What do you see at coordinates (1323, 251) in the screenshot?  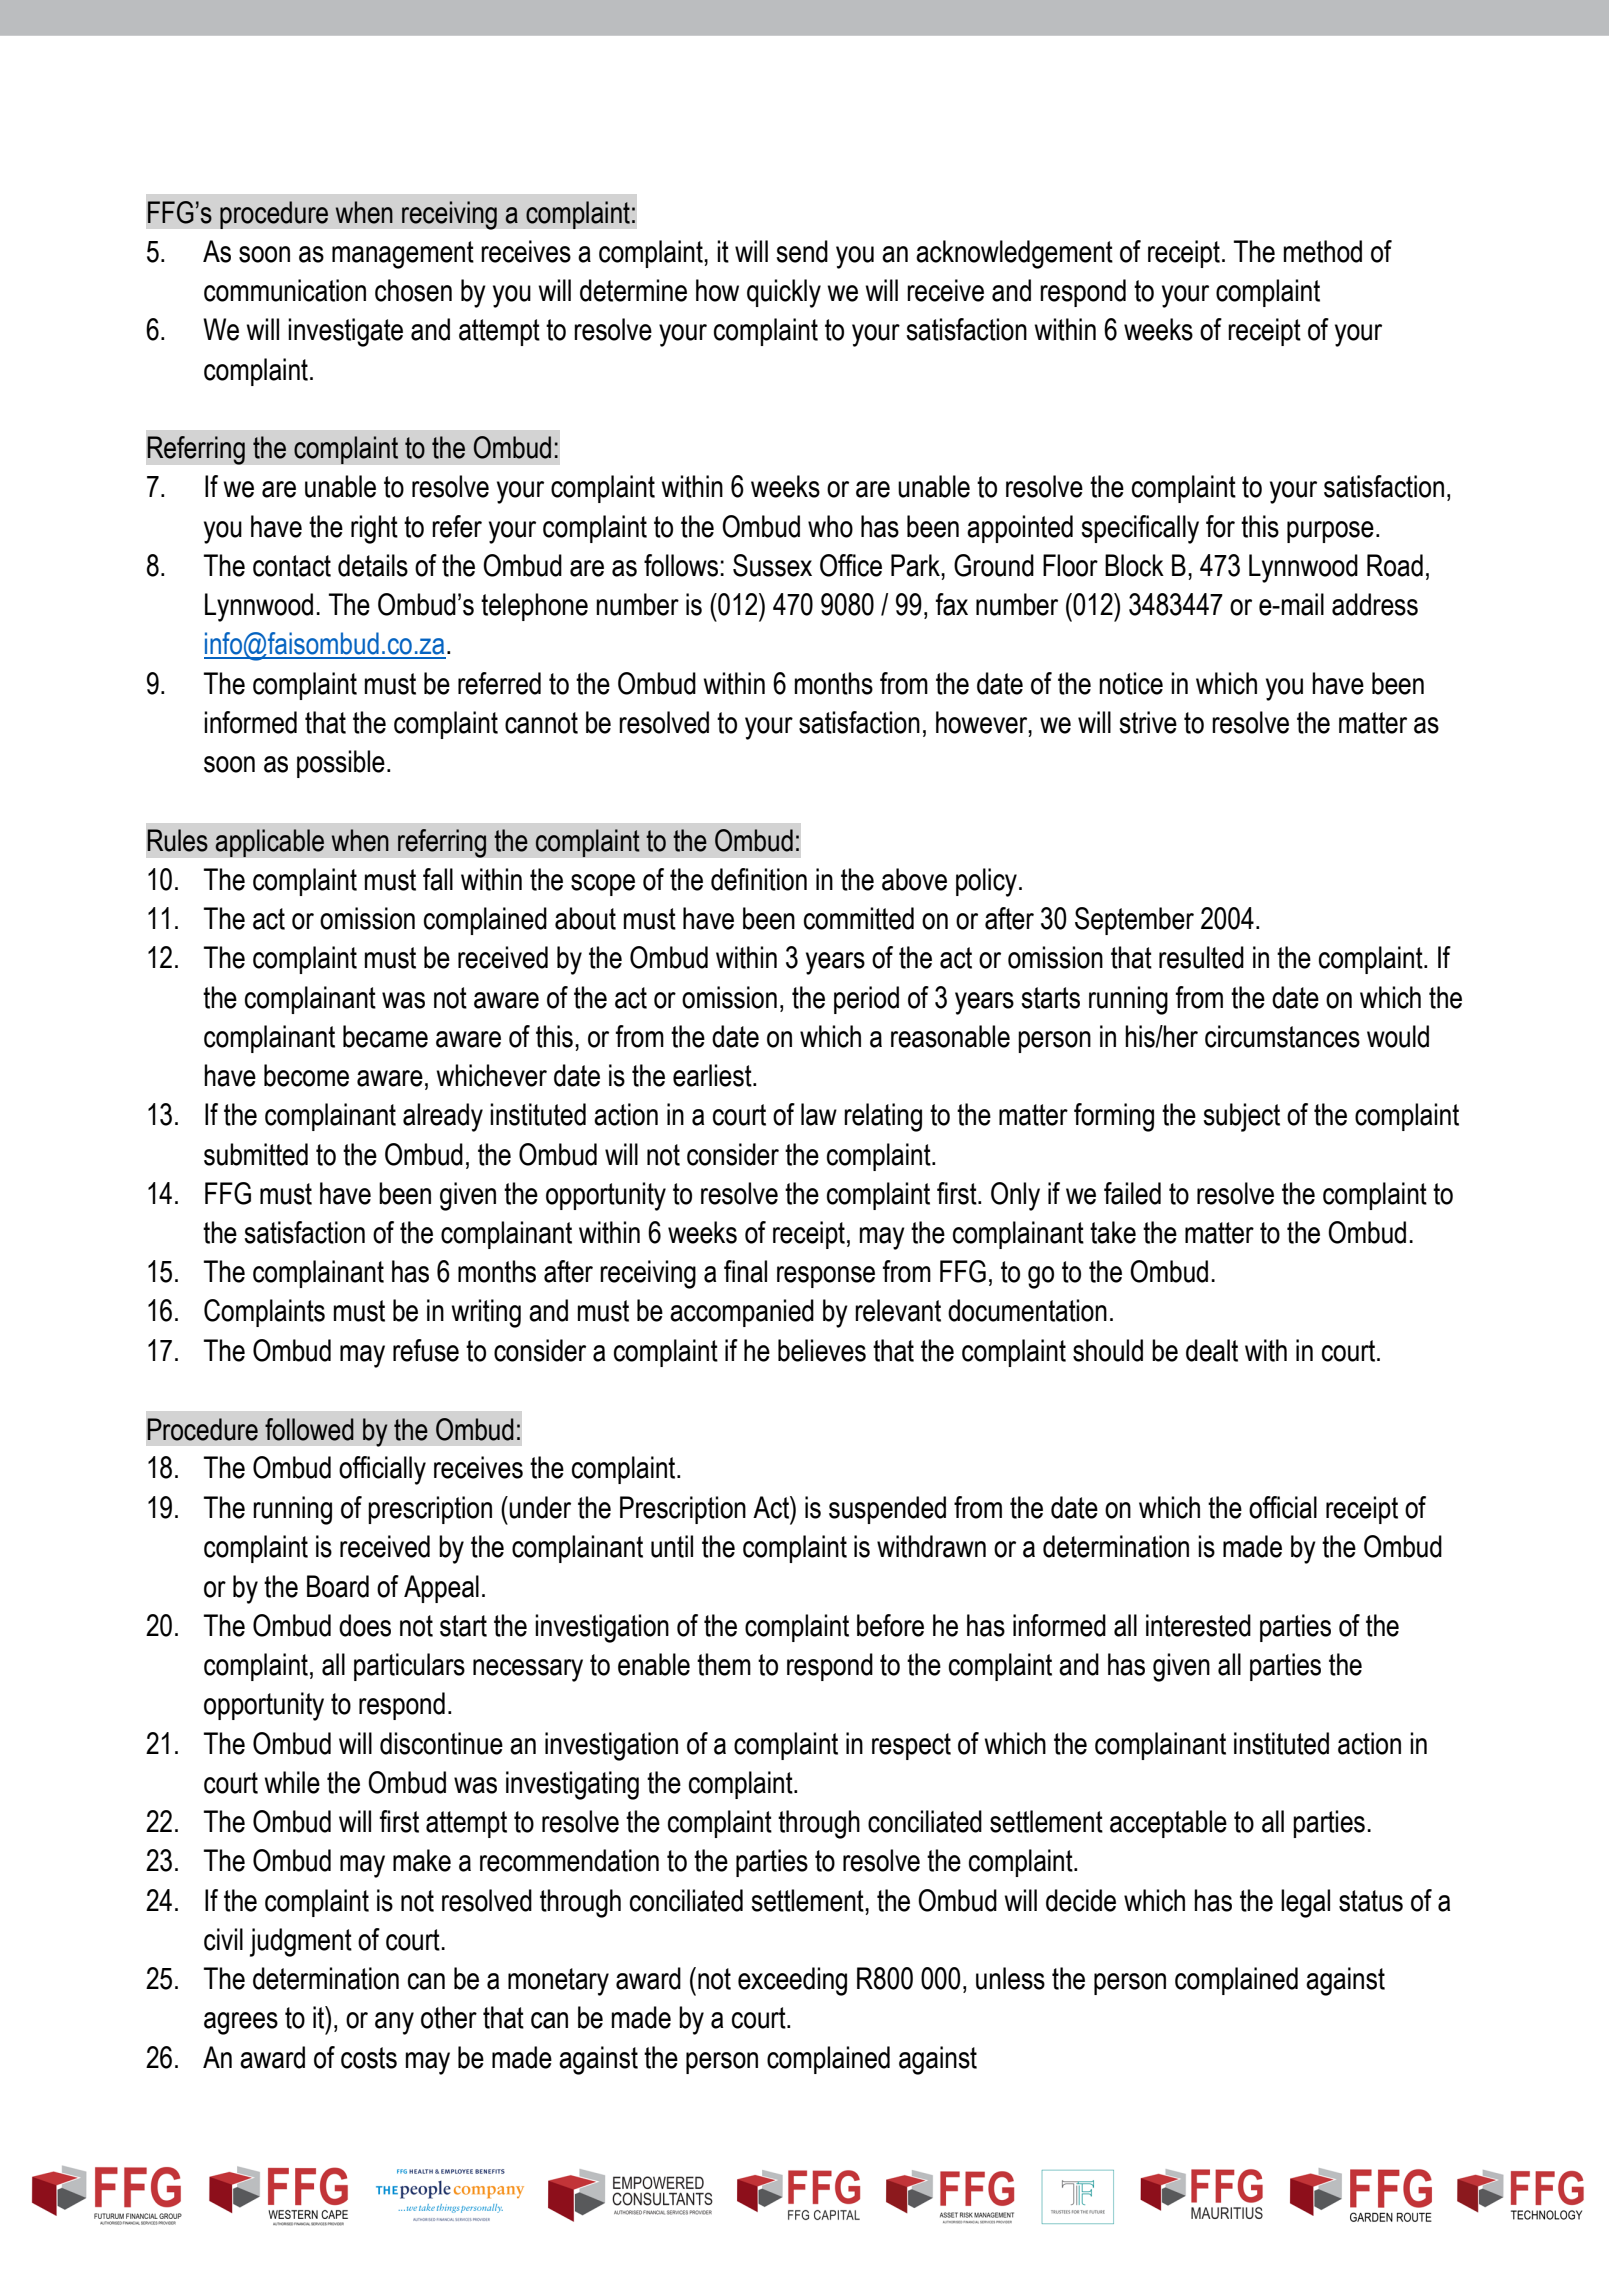 I see `method` at bounding box center [1323, 251].
